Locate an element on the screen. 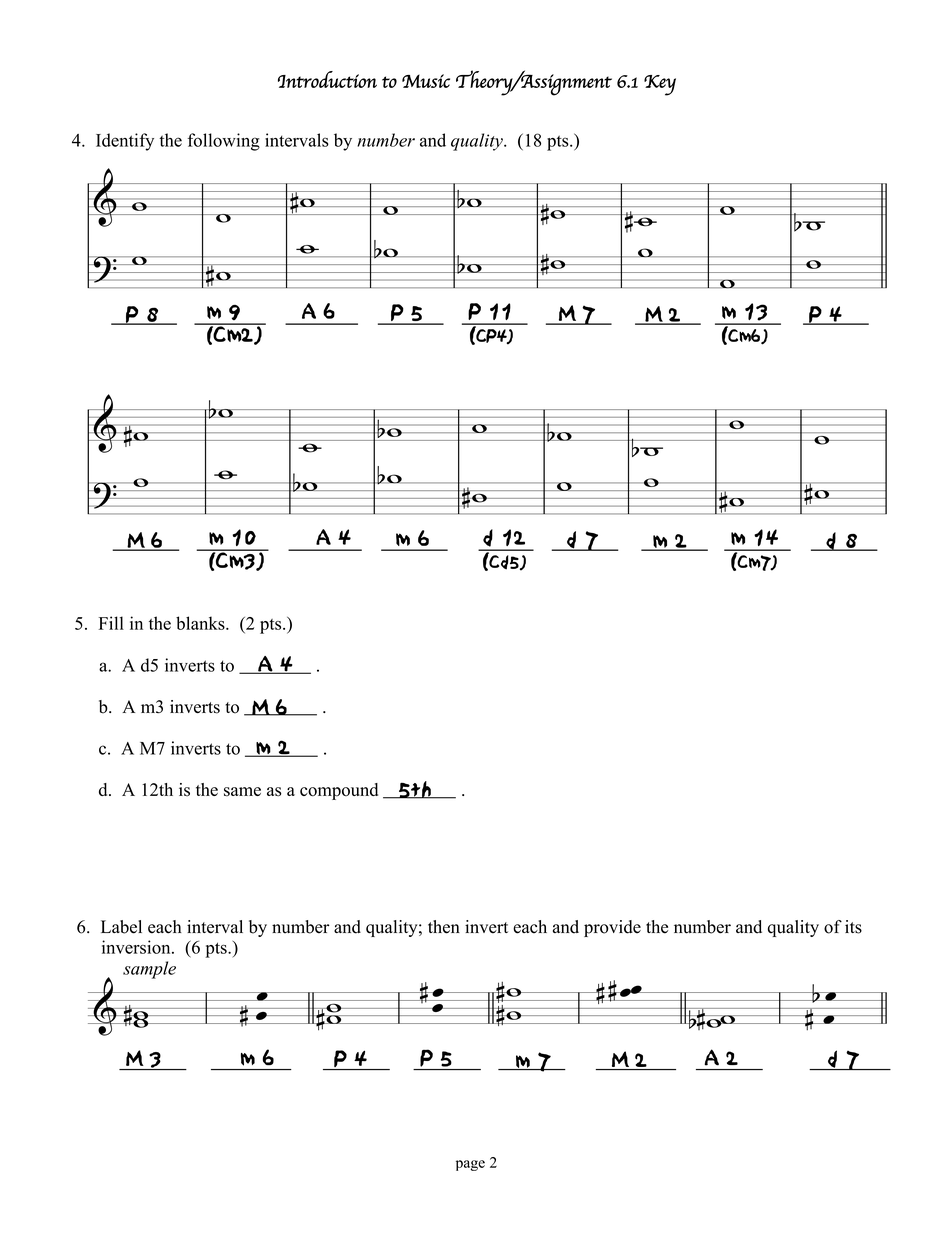 Image resolution: width=952 pixels, height=1233 pixels. its is located at coordinates (853, 927).
